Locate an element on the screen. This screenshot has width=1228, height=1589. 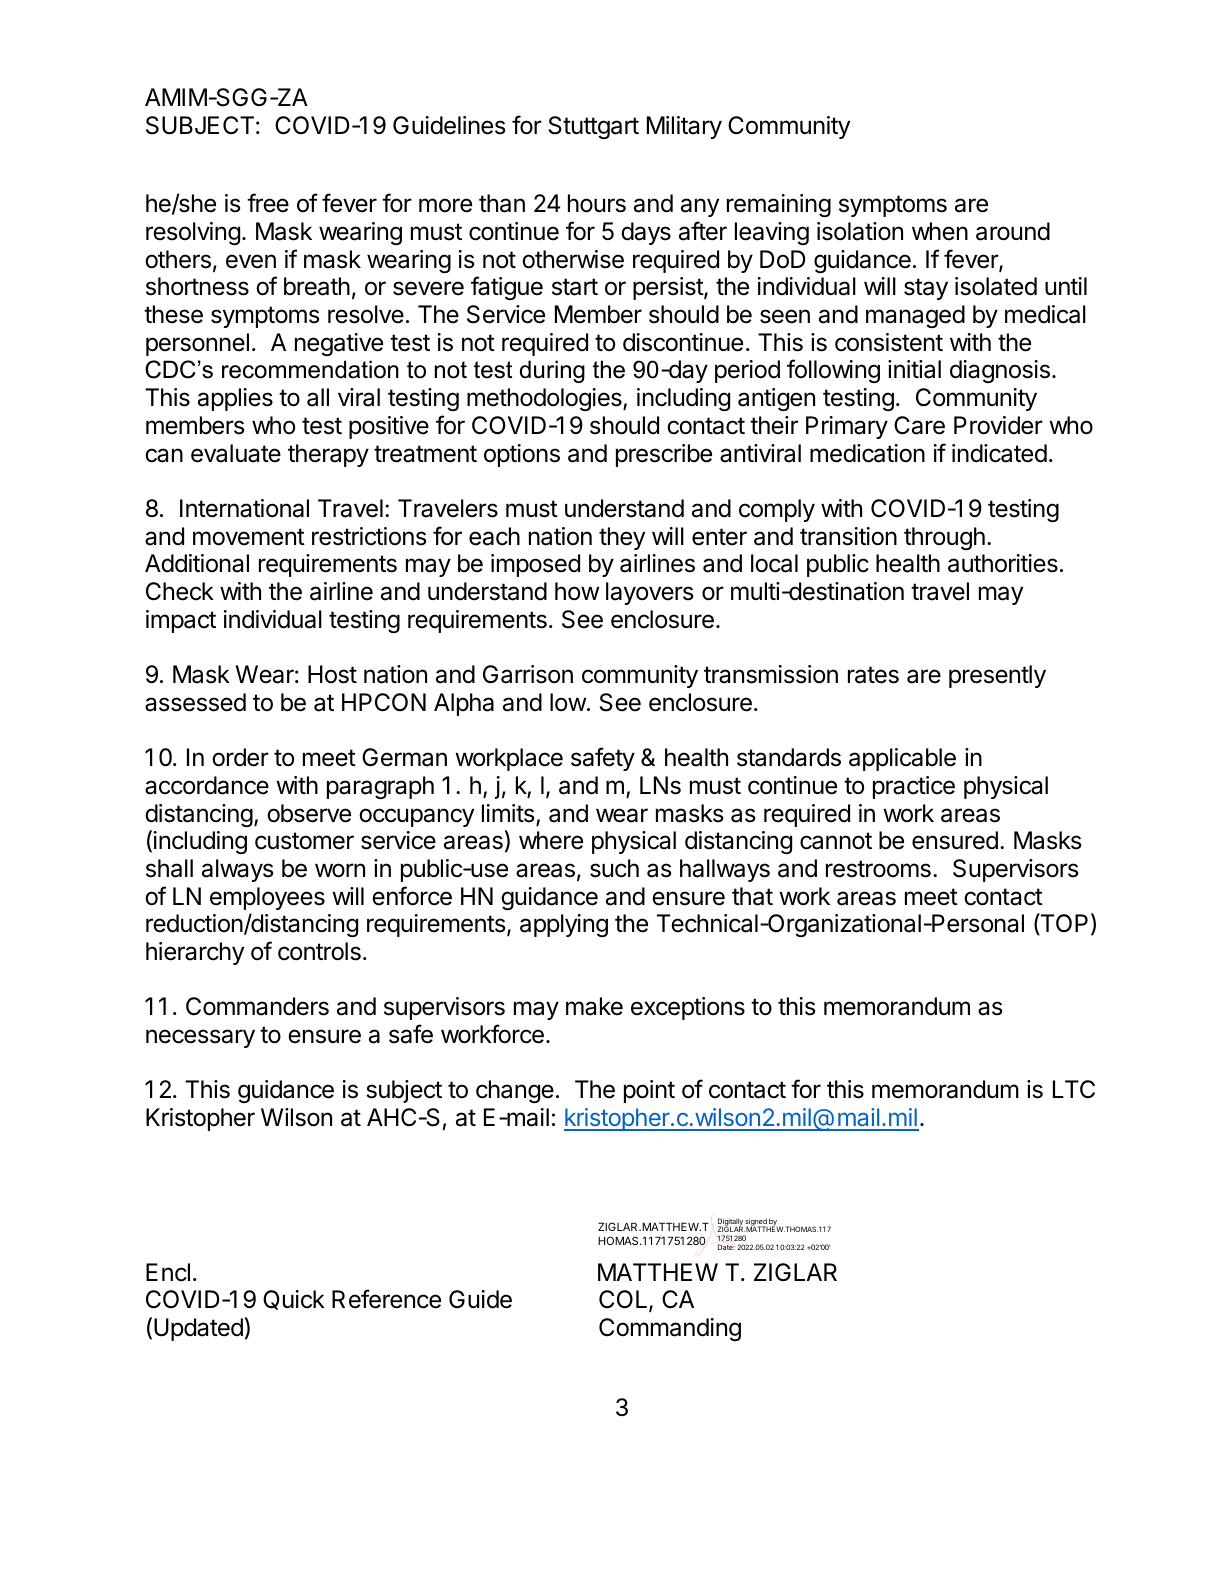
Stuttgart is located at coordinates (594, 127).
